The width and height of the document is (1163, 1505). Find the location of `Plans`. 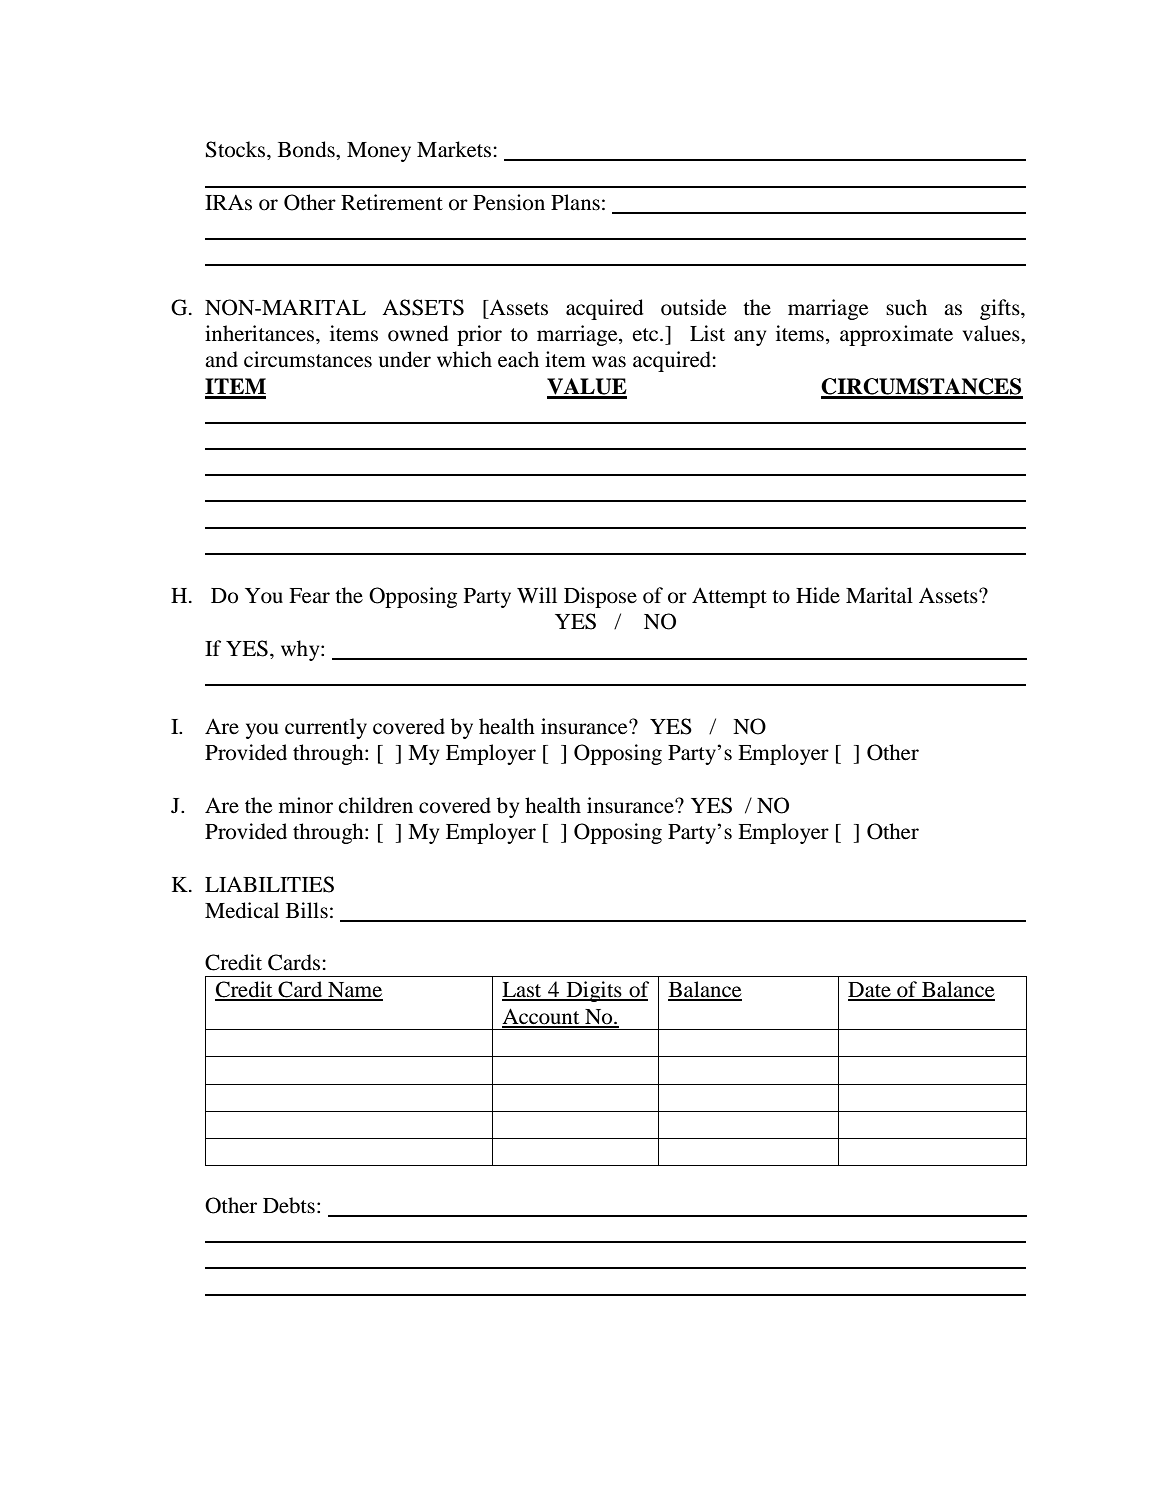

Plans is located at coordinates (575, 202).
